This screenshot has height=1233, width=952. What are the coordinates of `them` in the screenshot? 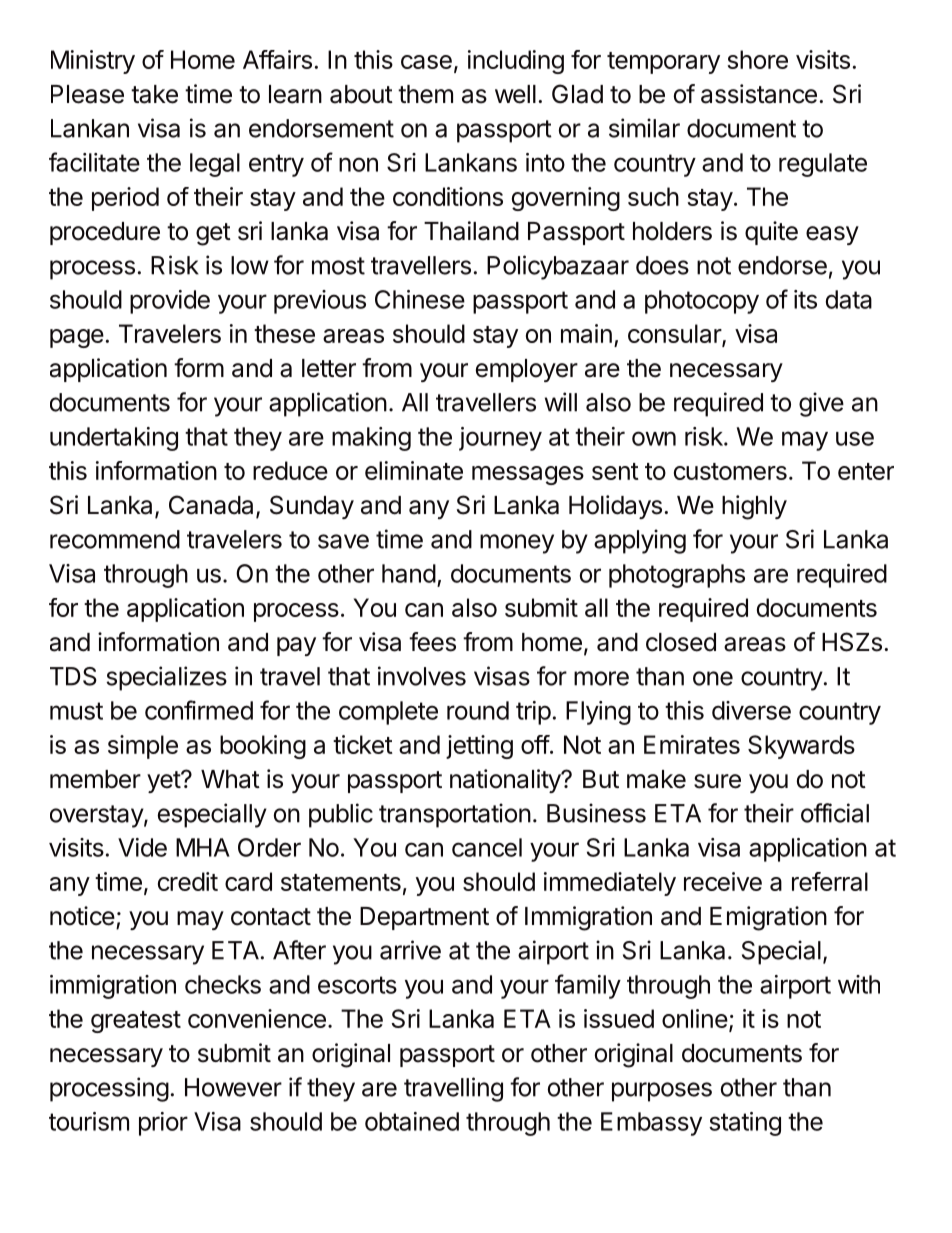 It's located at (425, 94).
